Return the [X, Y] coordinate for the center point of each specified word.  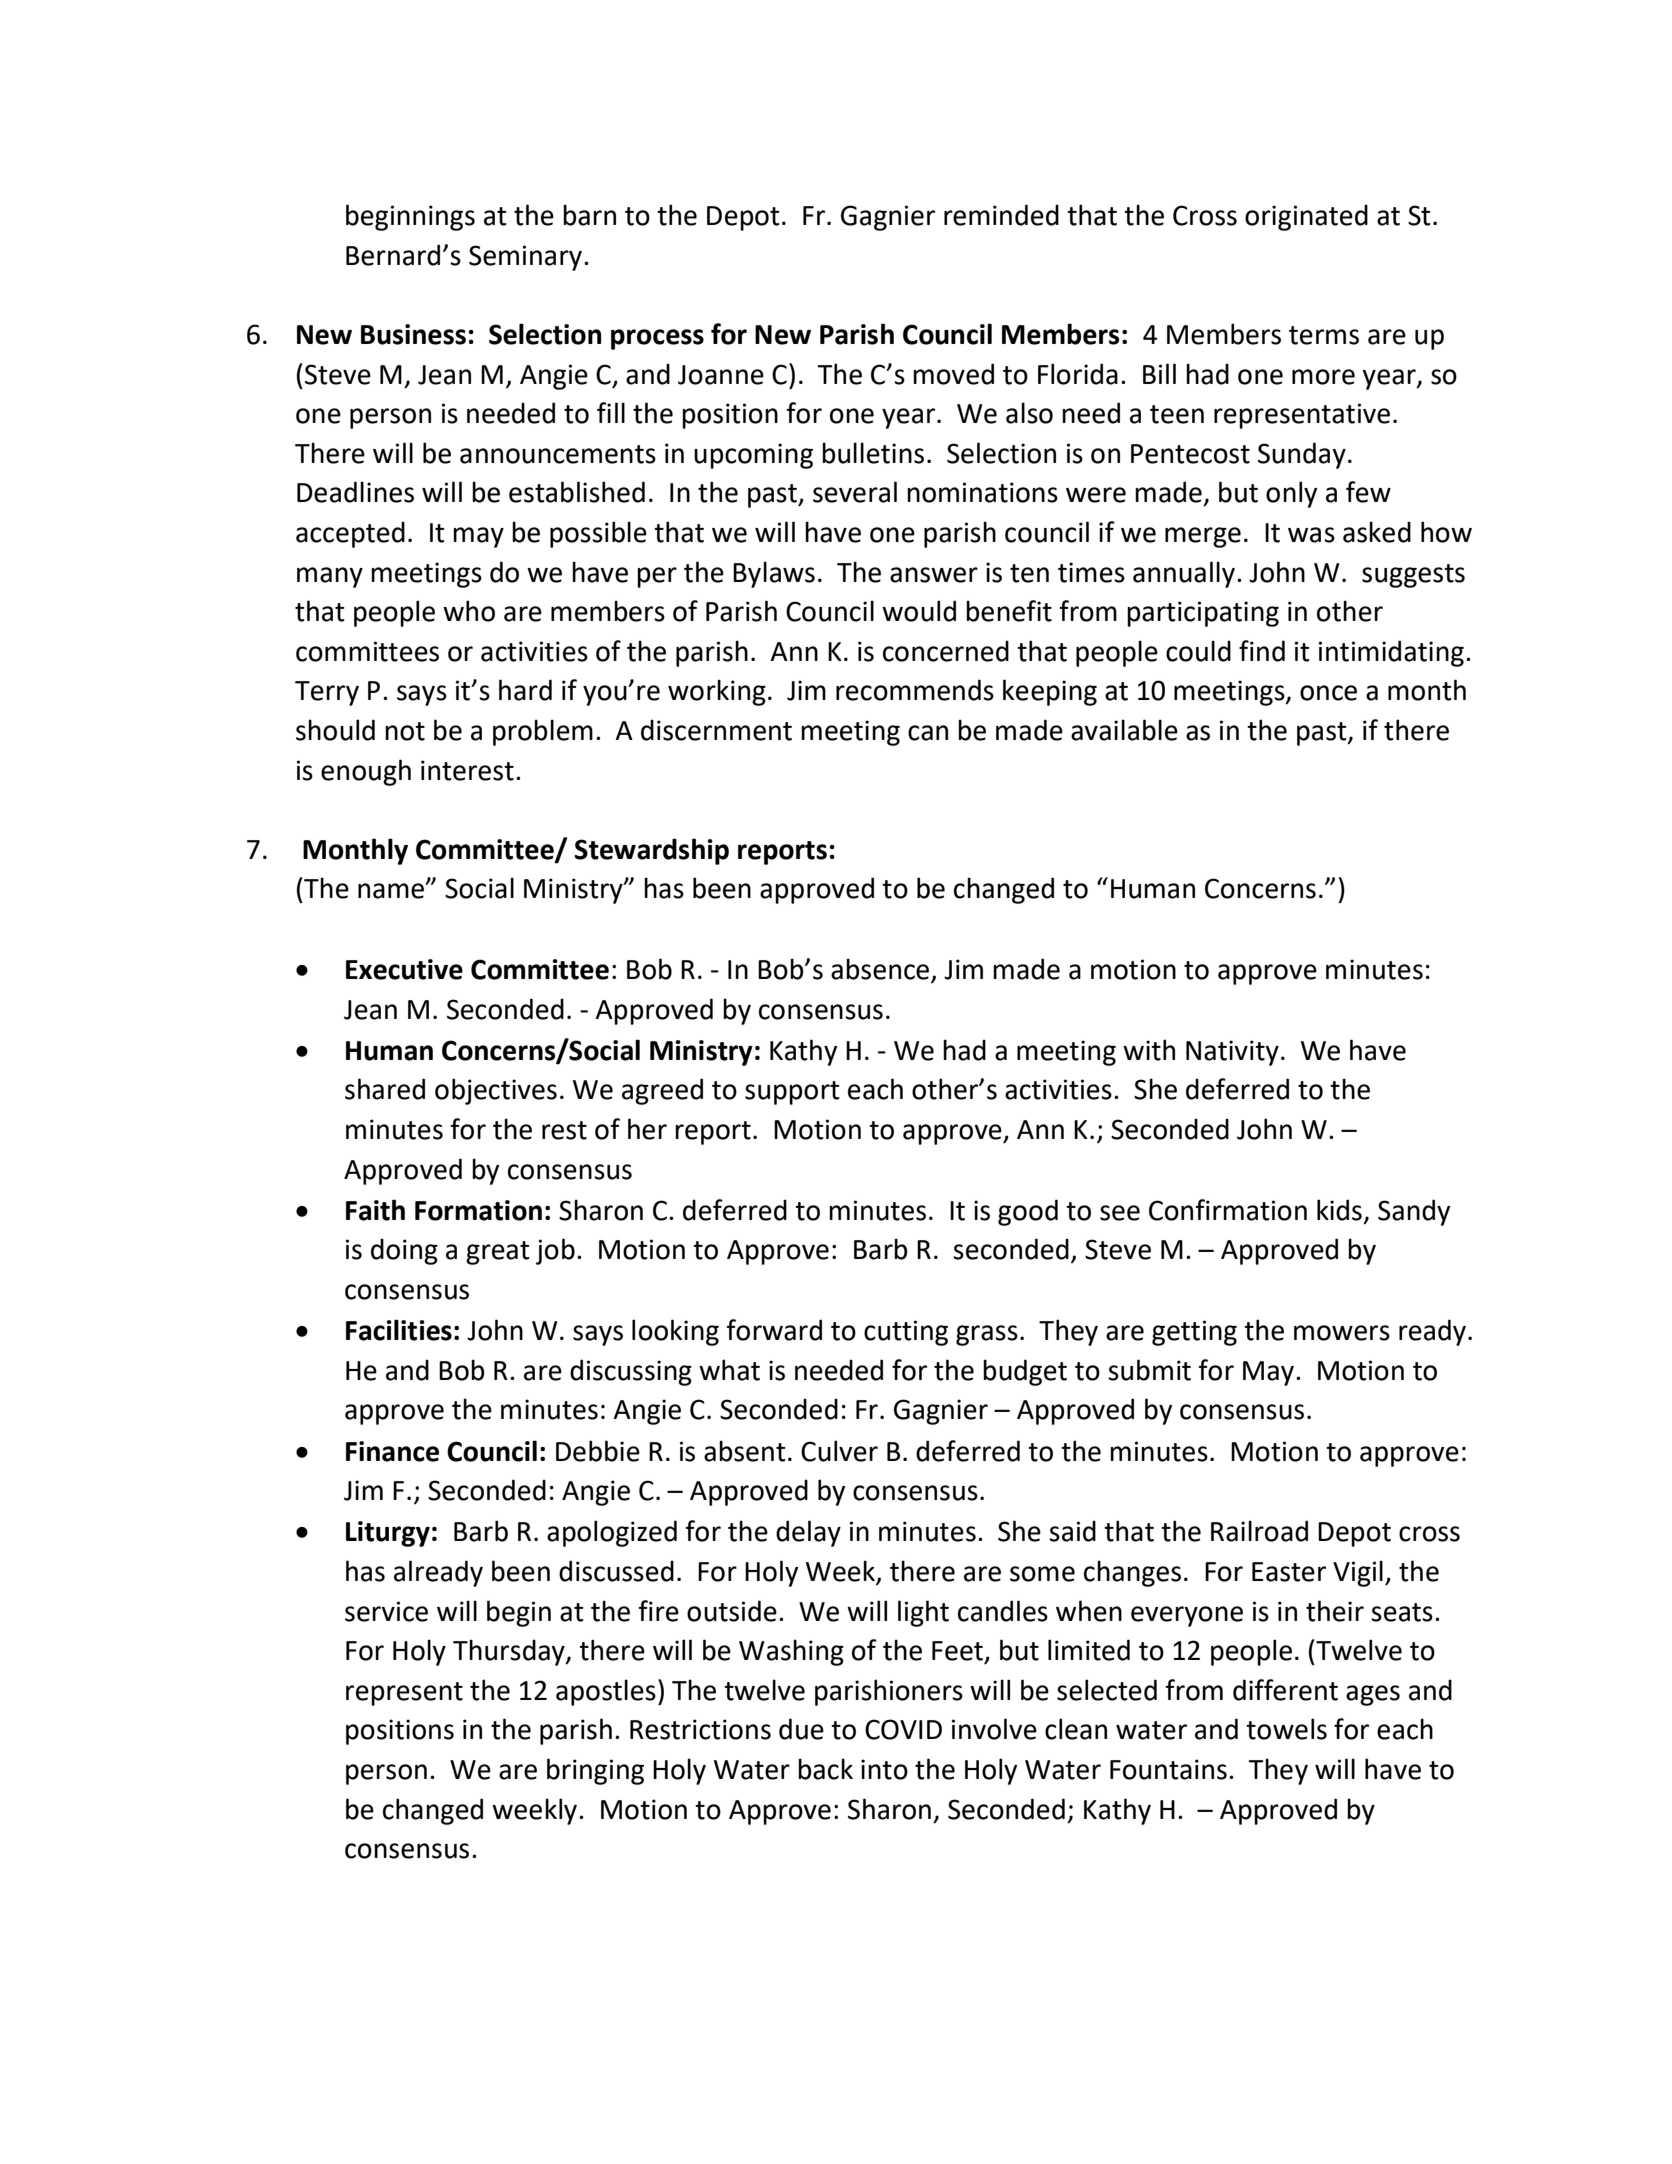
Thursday [510, 1652]
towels [1286, 1729]
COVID [903, 1729]
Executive [404, 969]
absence [881, 970]
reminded [1001, 215]
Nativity [1232, 1053]
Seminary [525, 258]
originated [1306, 217]
